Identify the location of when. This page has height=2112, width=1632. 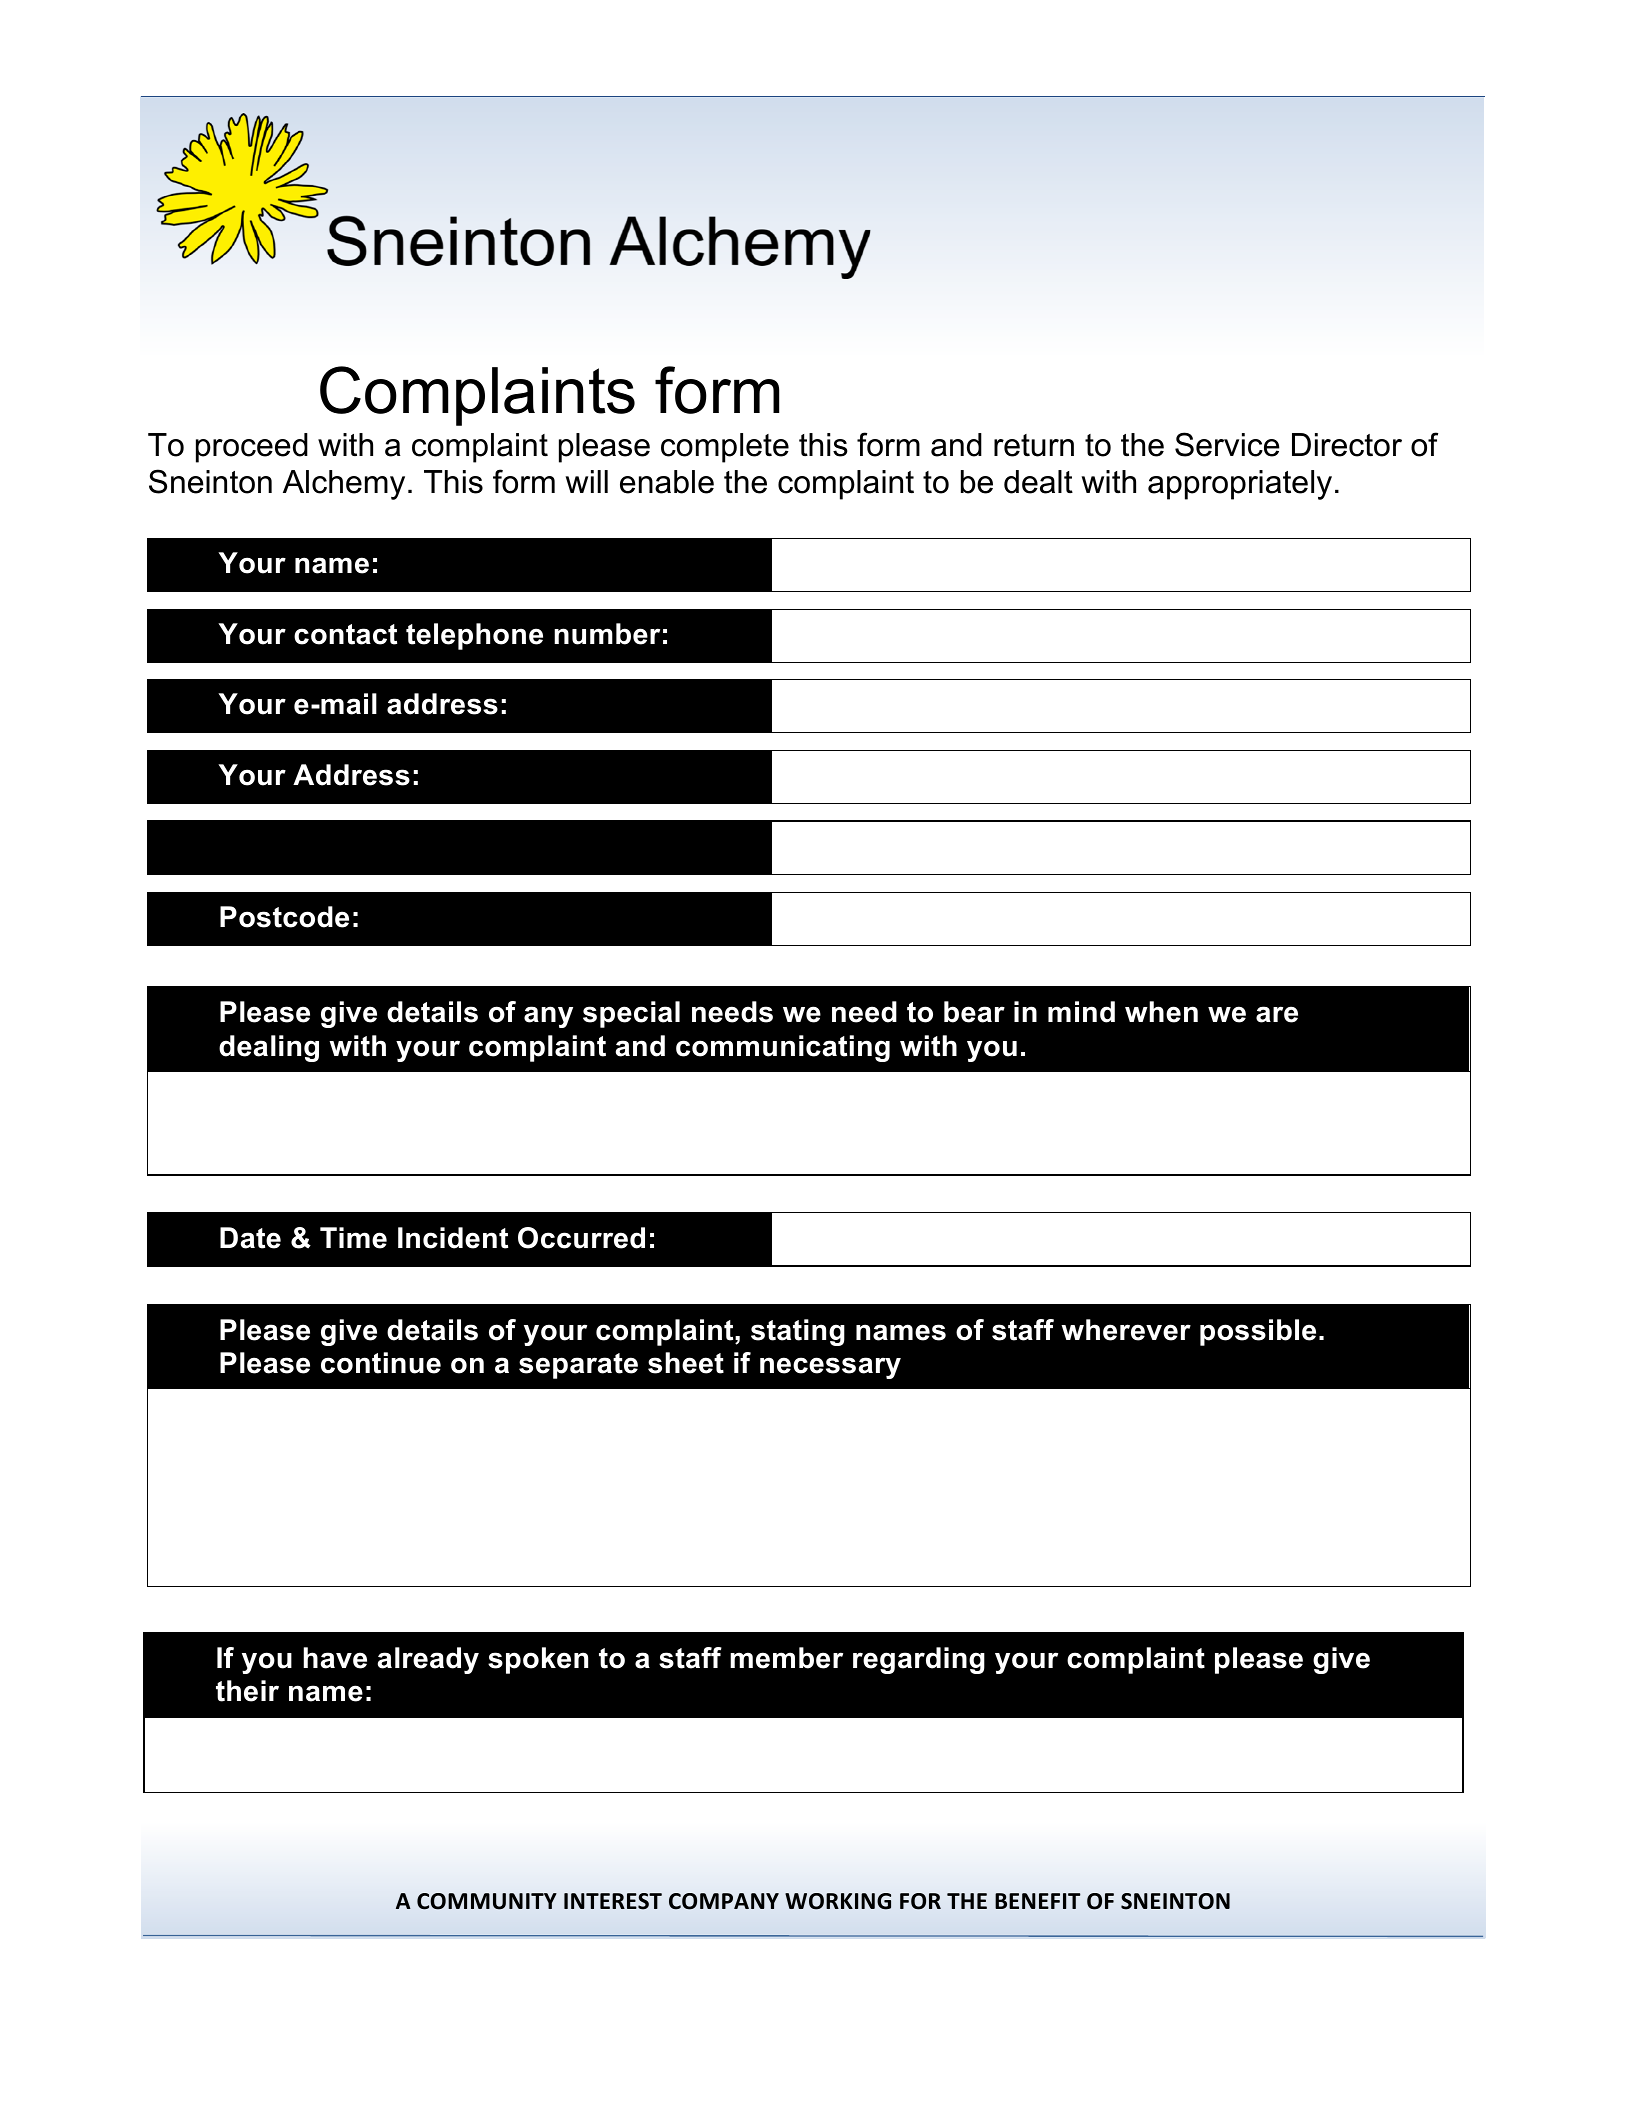
(1161, 1012).
